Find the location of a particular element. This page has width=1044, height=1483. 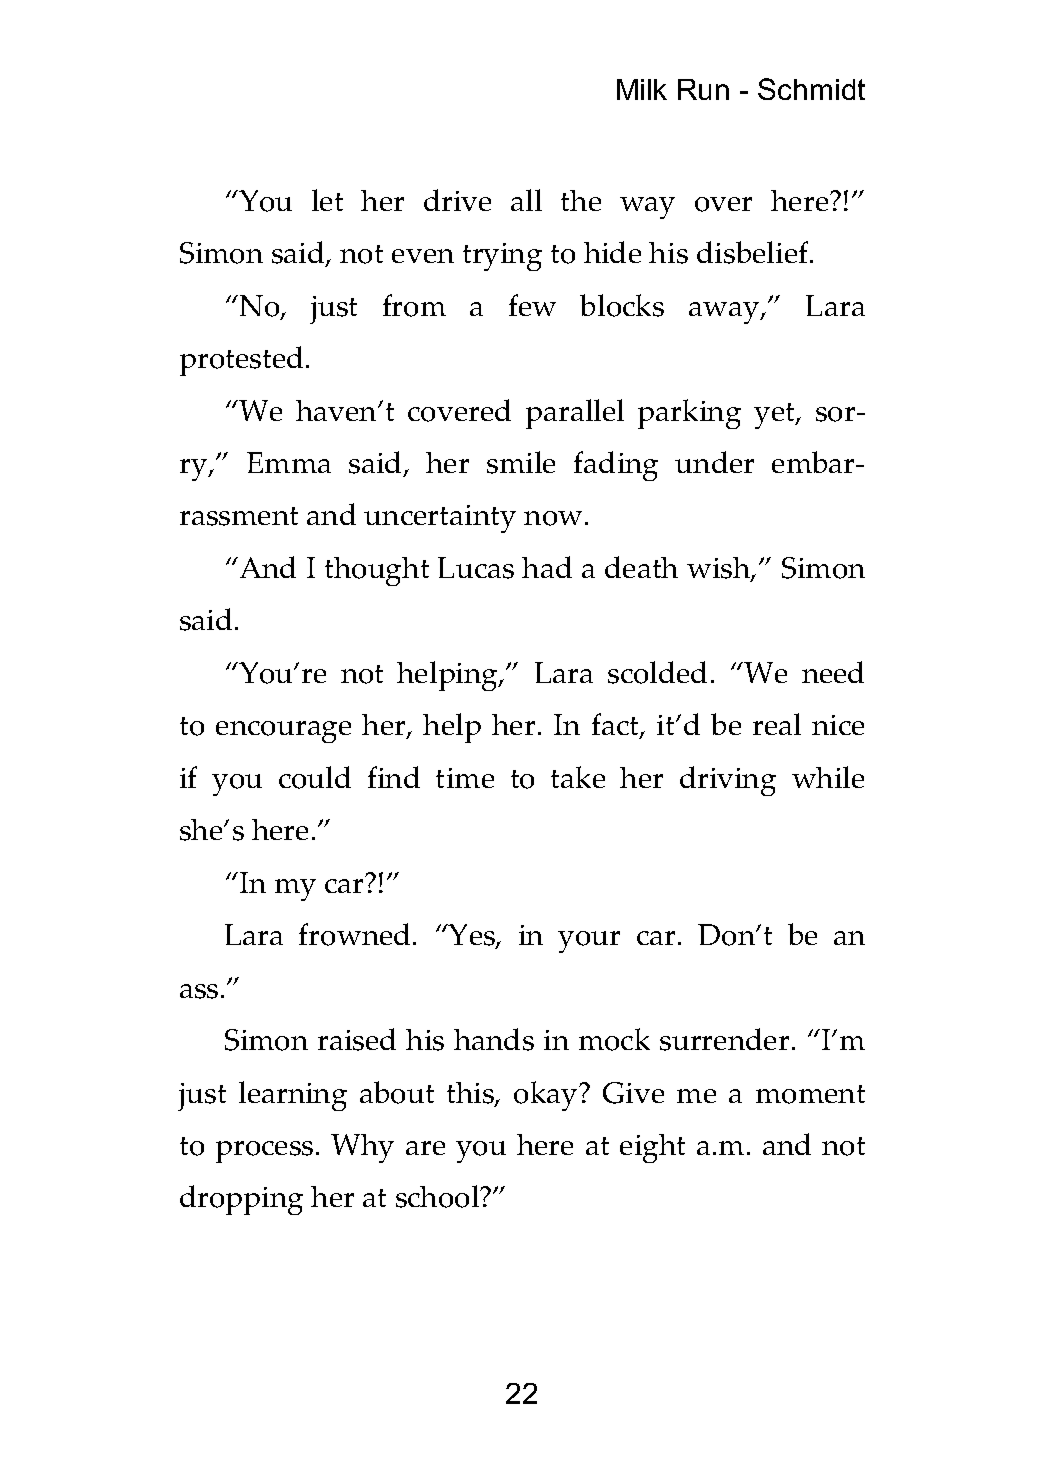

process is located at coordinates (264, 1152).
